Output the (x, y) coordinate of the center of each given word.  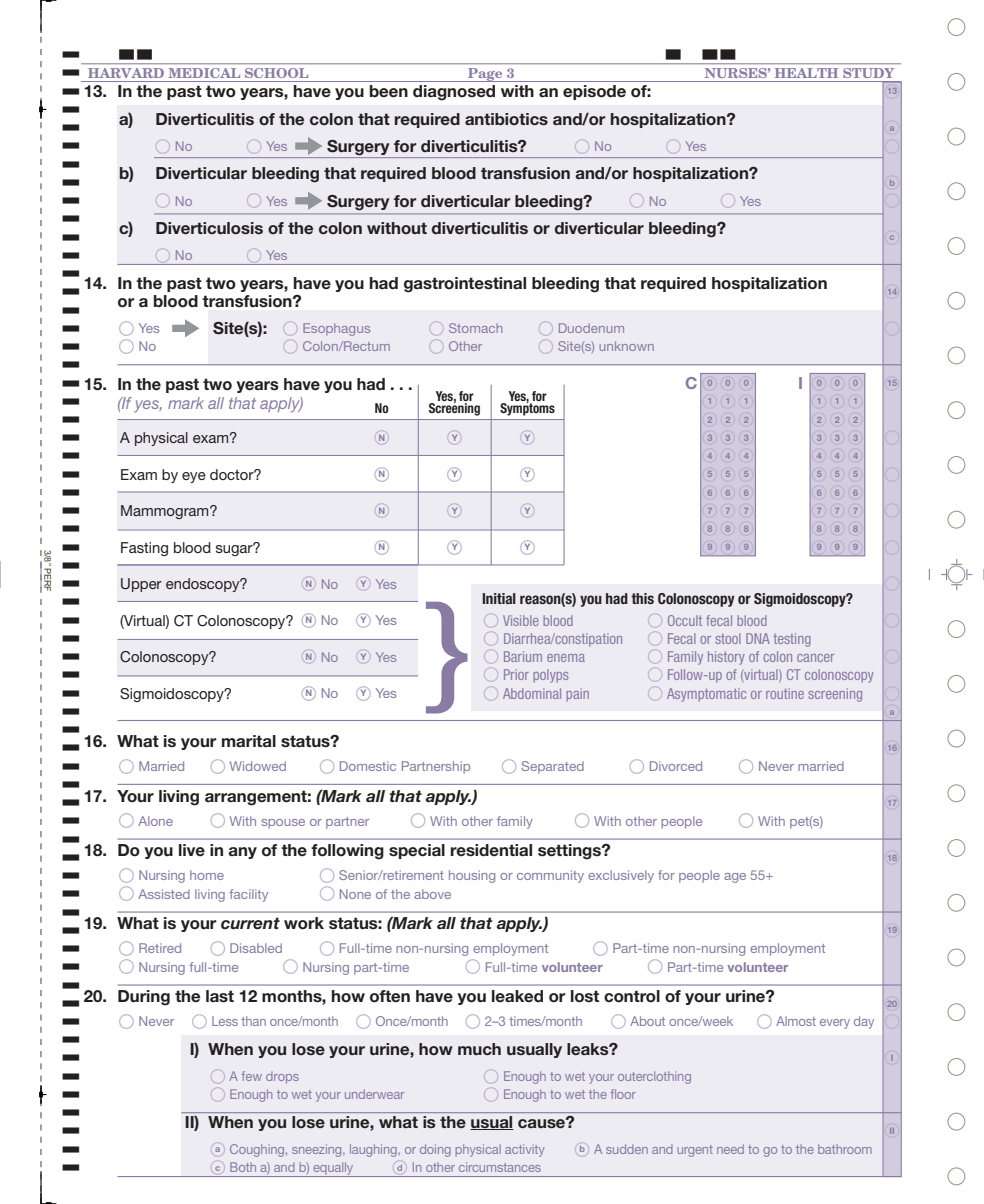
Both (243, 1167)
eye (194, 477)
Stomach (475, 328)
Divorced (676, 766)
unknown (626, 346)
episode (594, 92)
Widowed (258, 766)
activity (525, 1150)
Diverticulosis (209, 228)
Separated (552, 767)
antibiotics (506, 119)
